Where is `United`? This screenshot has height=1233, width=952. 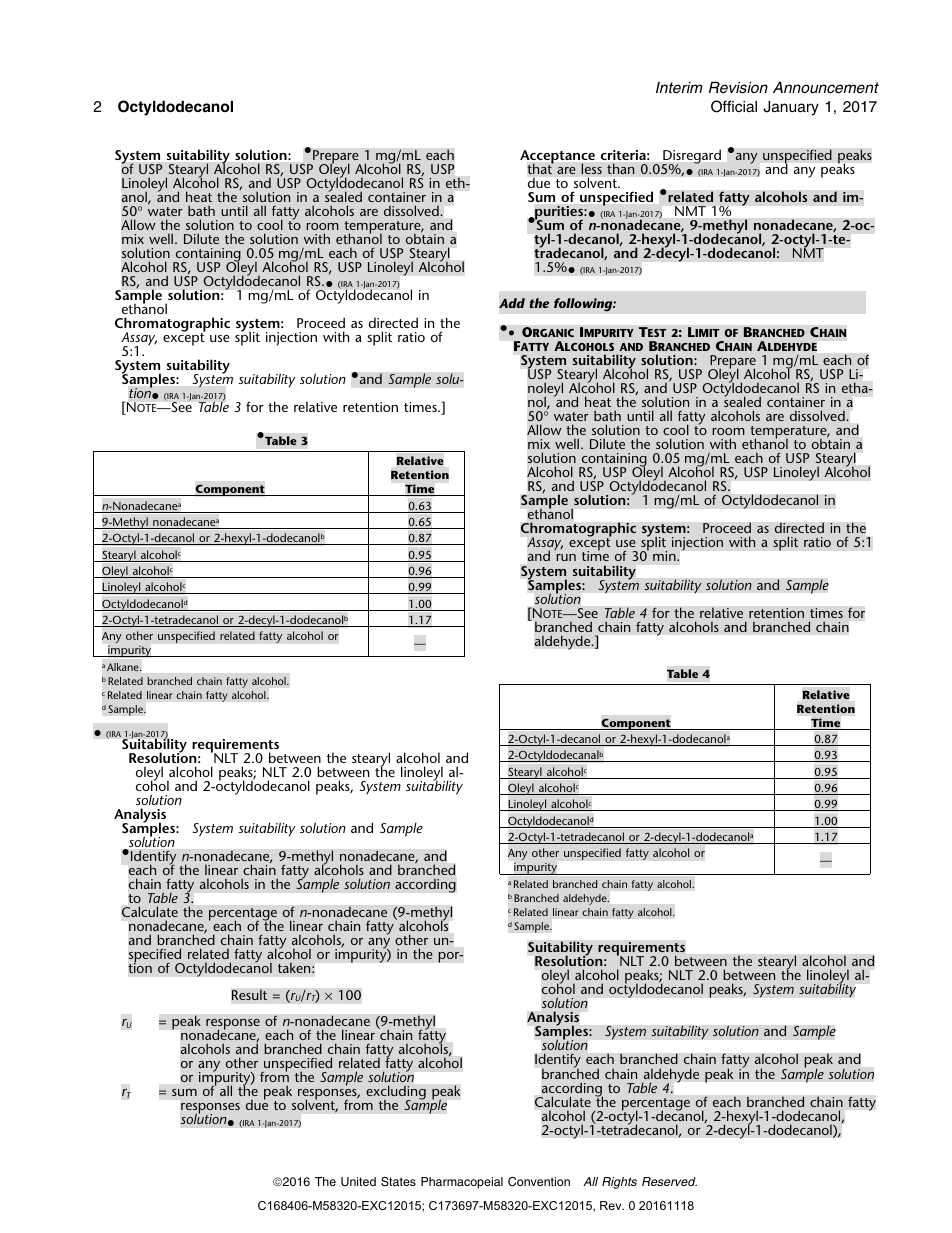 United is located at coordinates (358, 1181).
